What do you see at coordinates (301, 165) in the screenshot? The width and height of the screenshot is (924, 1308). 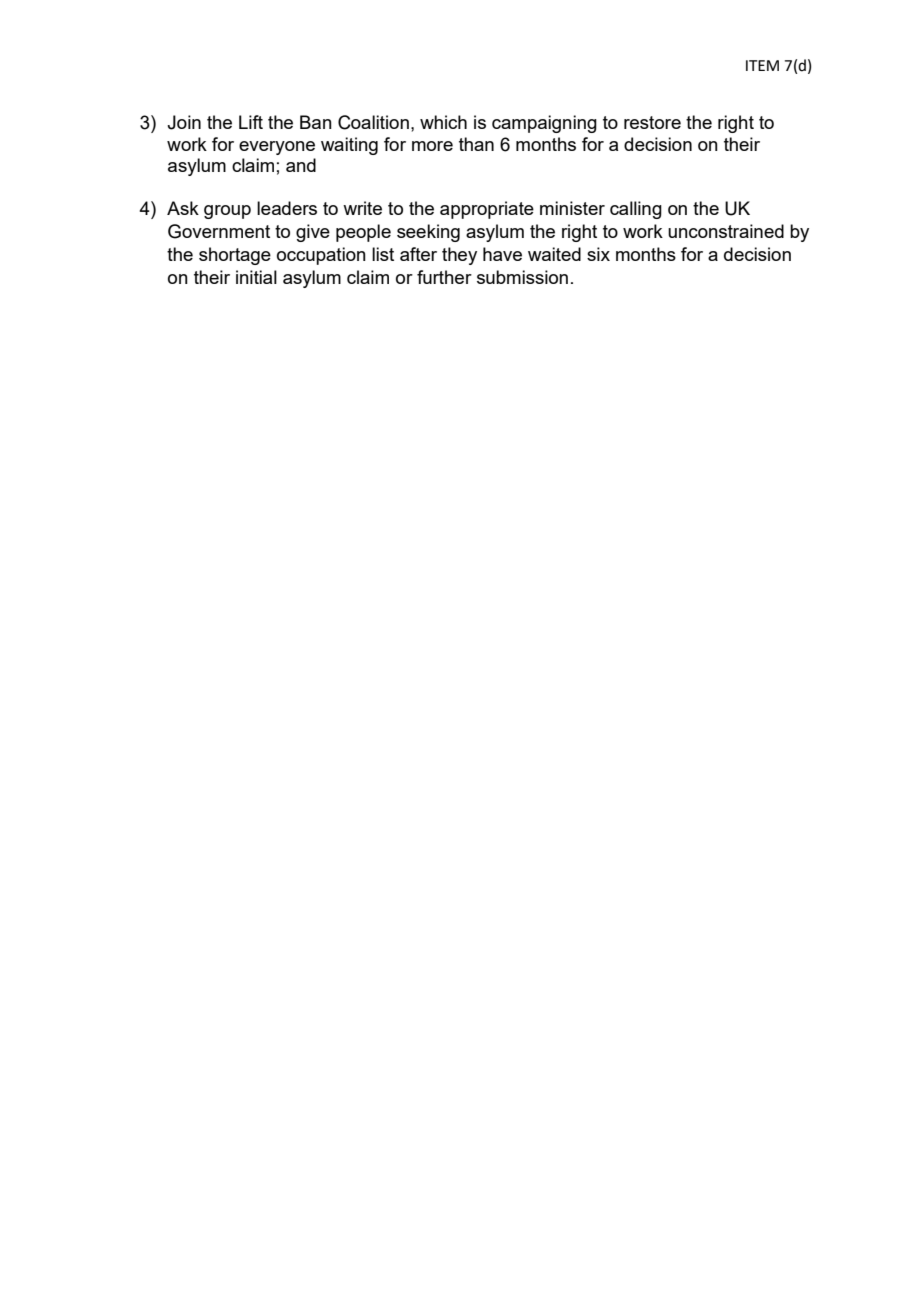 I see `and` at bounding box center [301, 165].
